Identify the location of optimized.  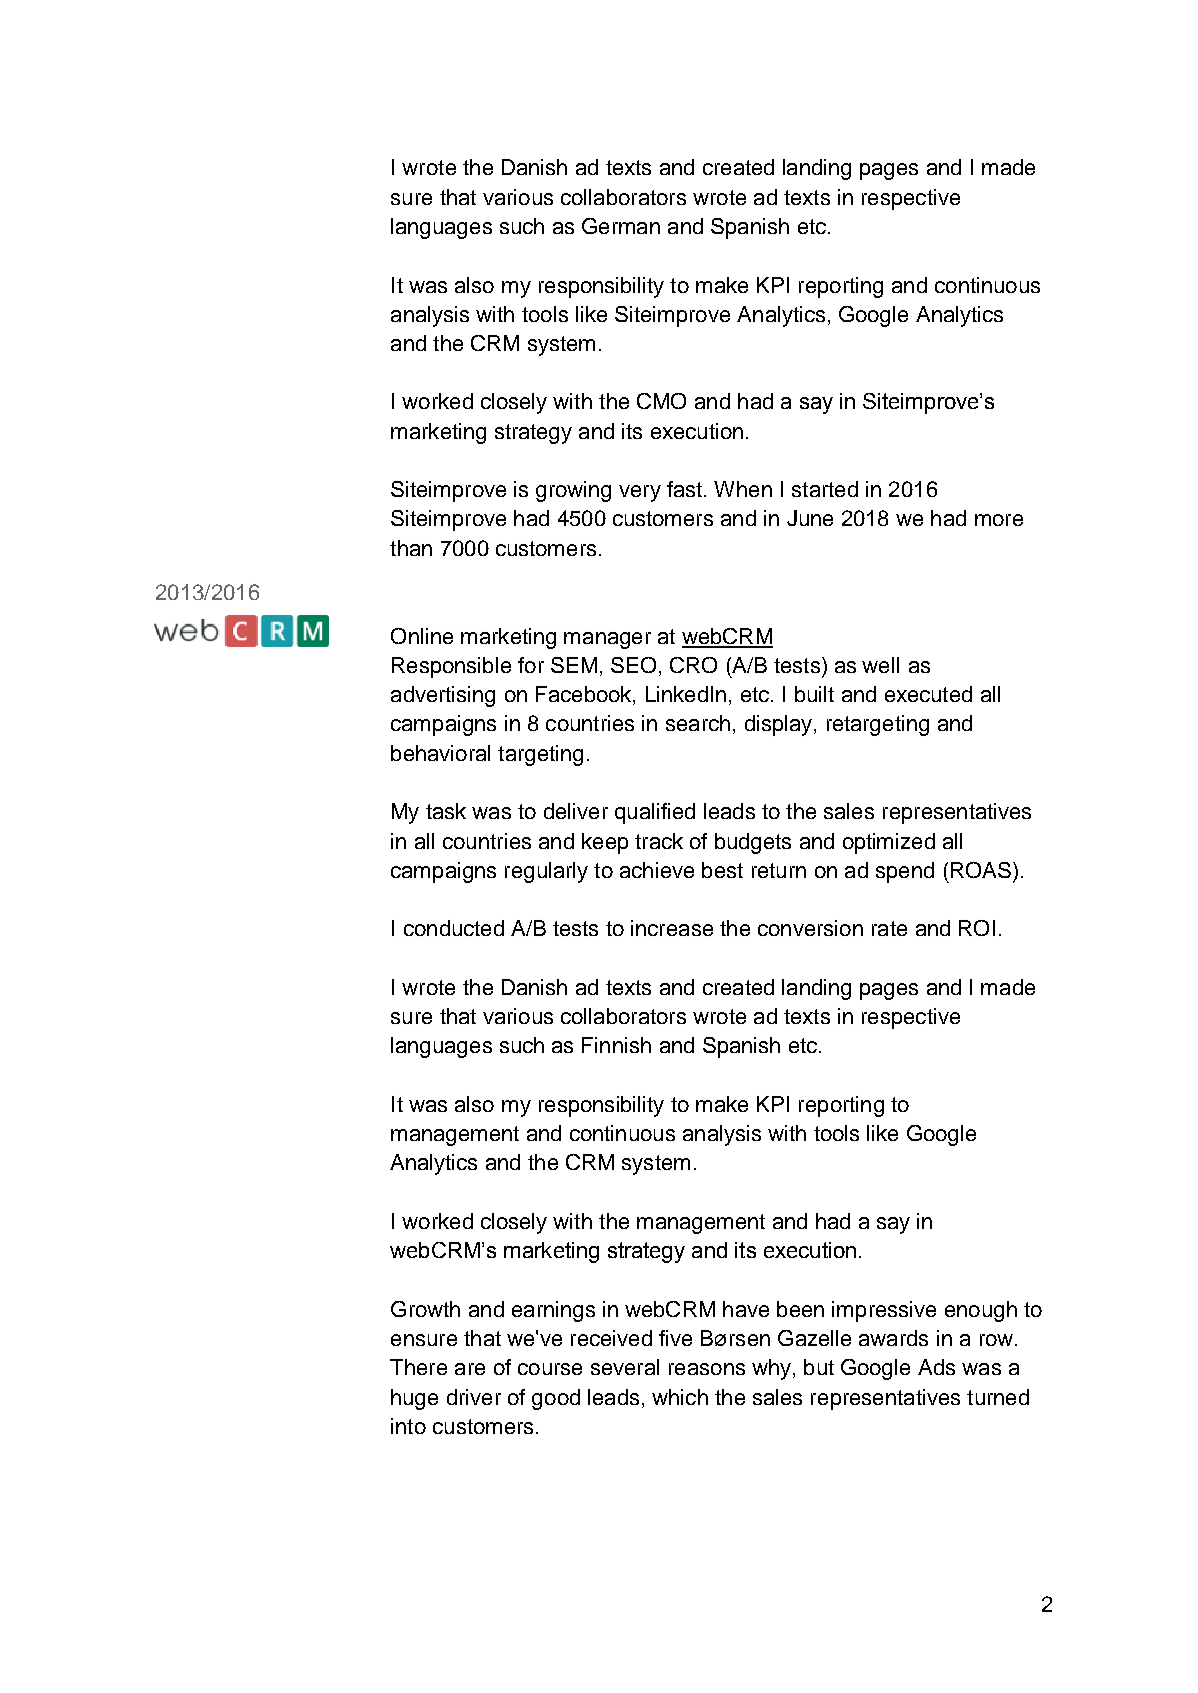
(889, 843).
